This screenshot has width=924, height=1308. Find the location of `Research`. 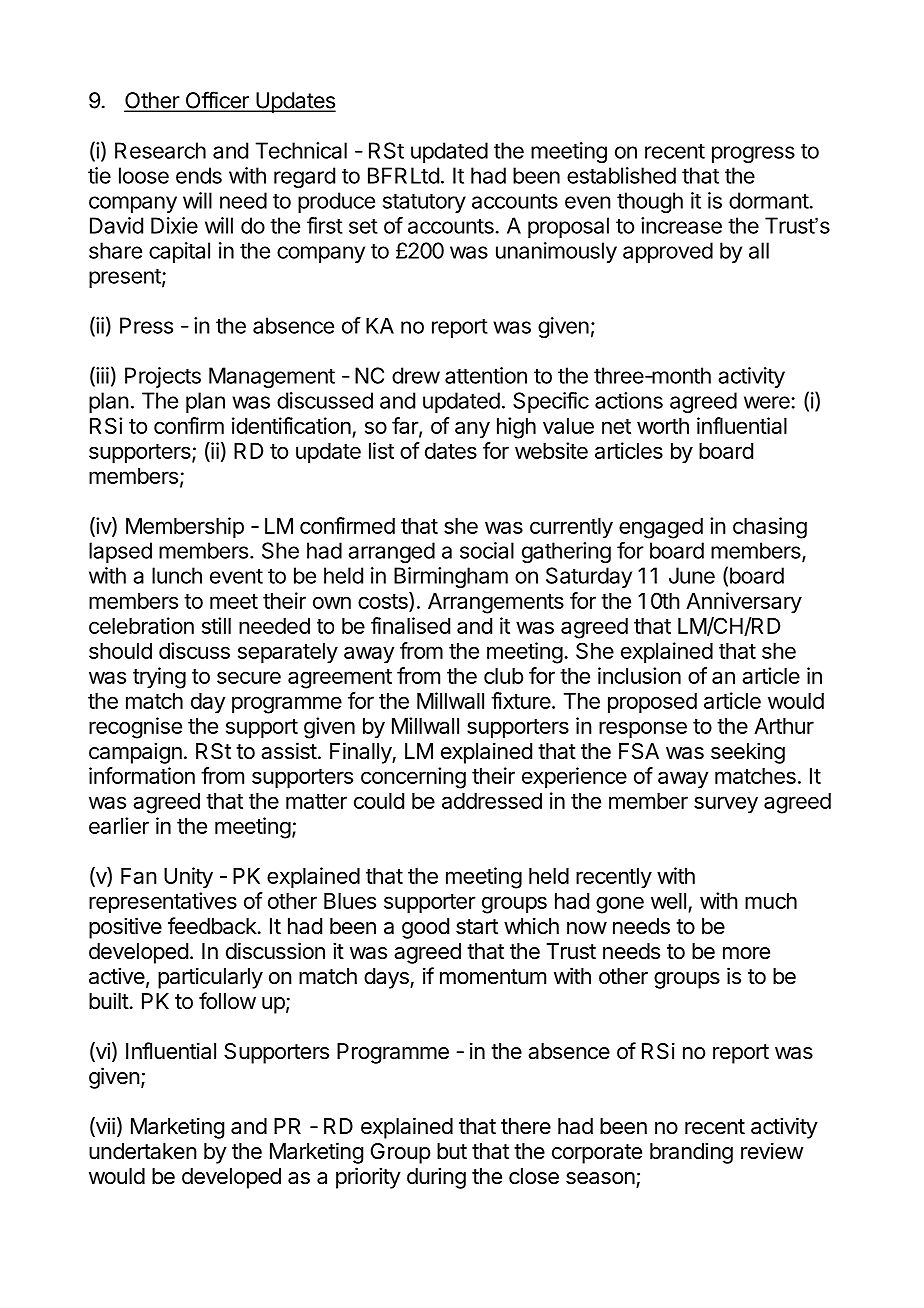

Research is located at coordinates (160, 150).
